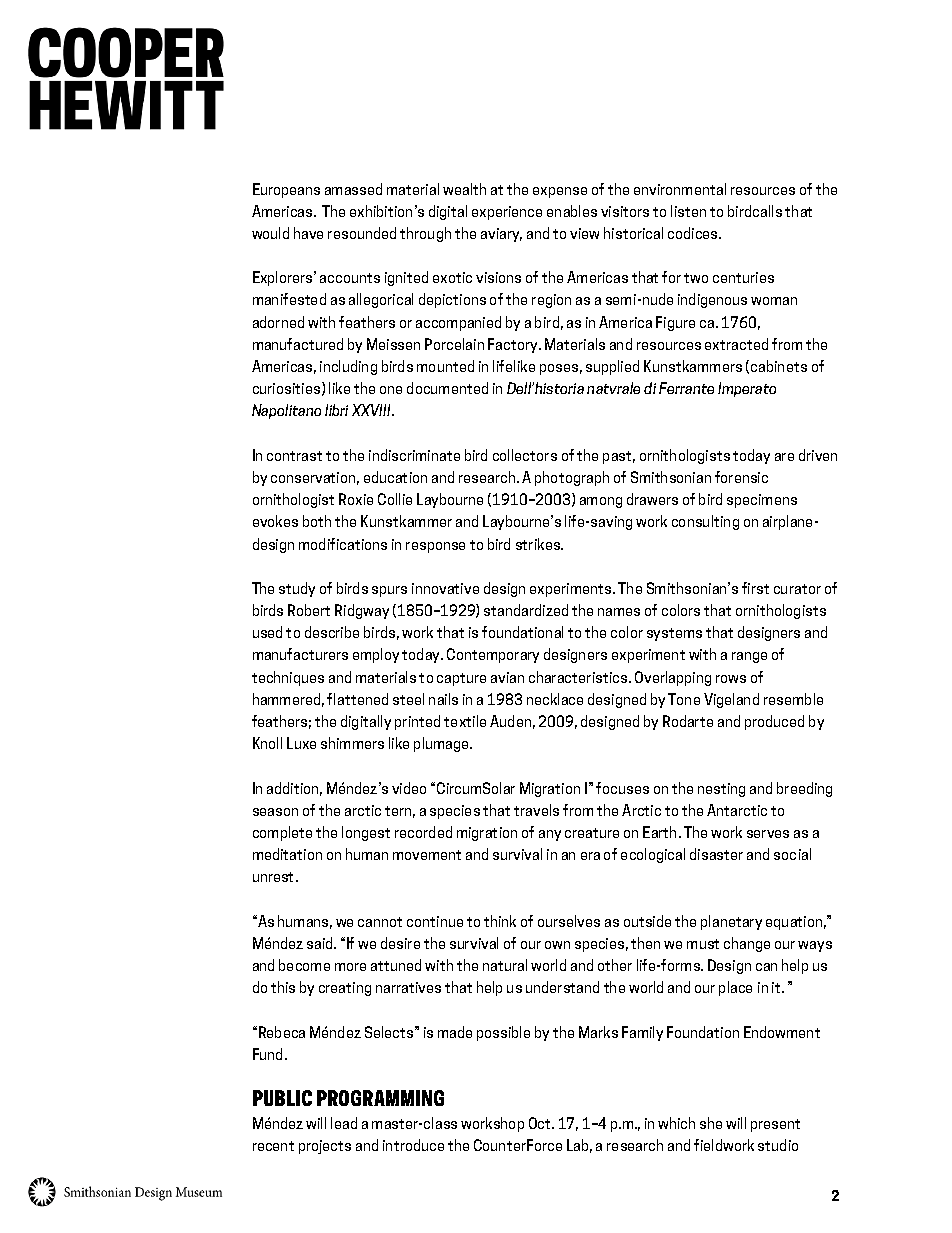 Image resolution: width=952 pixels, height=1233 pixels. What do you see at coordinates (507, 677) in the screenshot?
I see `avian` at bounding box center [507, 677].
